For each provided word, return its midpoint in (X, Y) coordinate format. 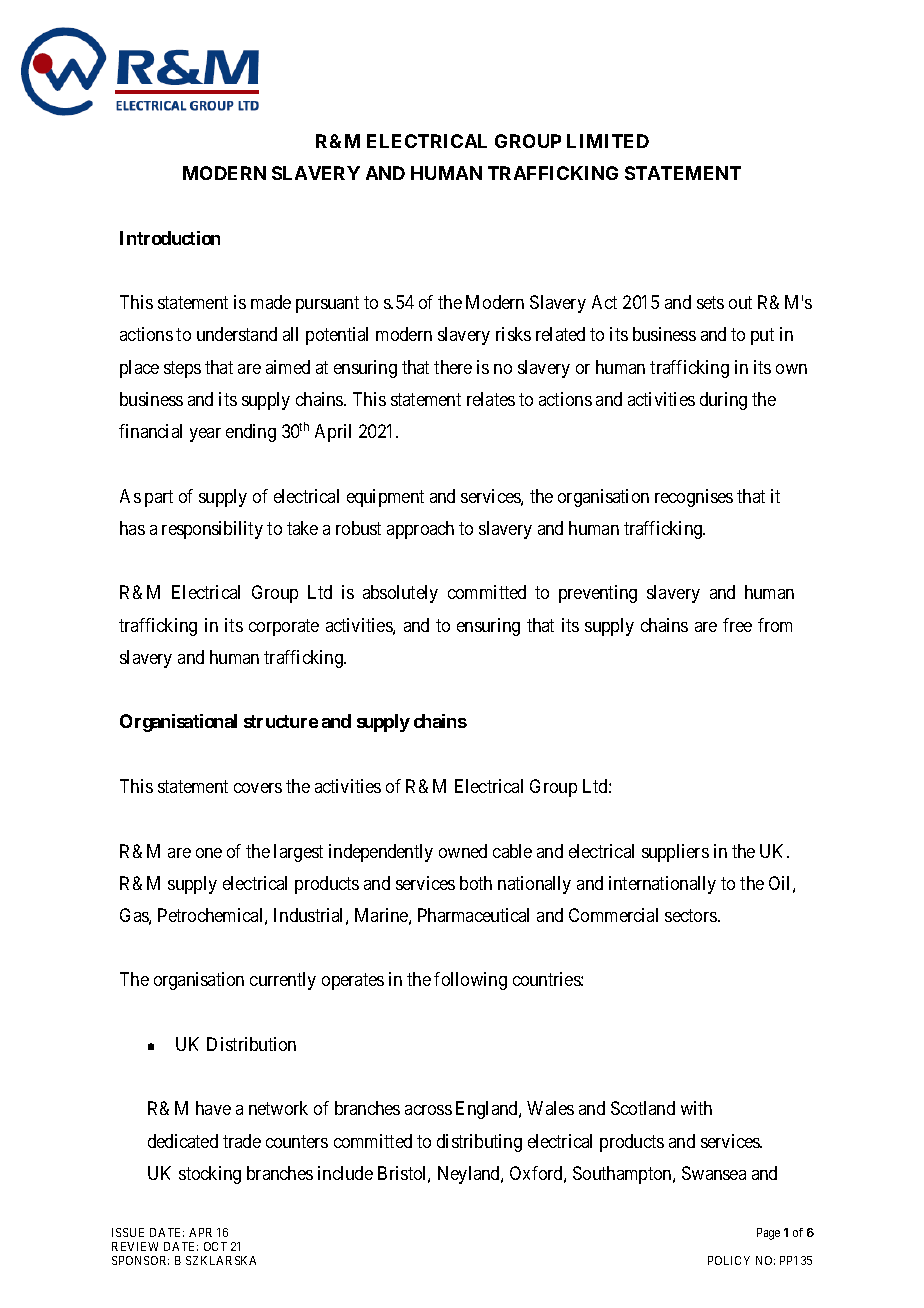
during (723, 401)
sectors (692, 915)
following (470, 981)
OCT (215, 1246)
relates (491, 399)
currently (283, 981)
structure (281, 721)
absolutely (400, 594)
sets (710, 302)
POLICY (729, 1260)
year (205, 435)
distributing (479, 1143)
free (737, 625)
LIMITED (608, 141)
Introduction (170, 238)
